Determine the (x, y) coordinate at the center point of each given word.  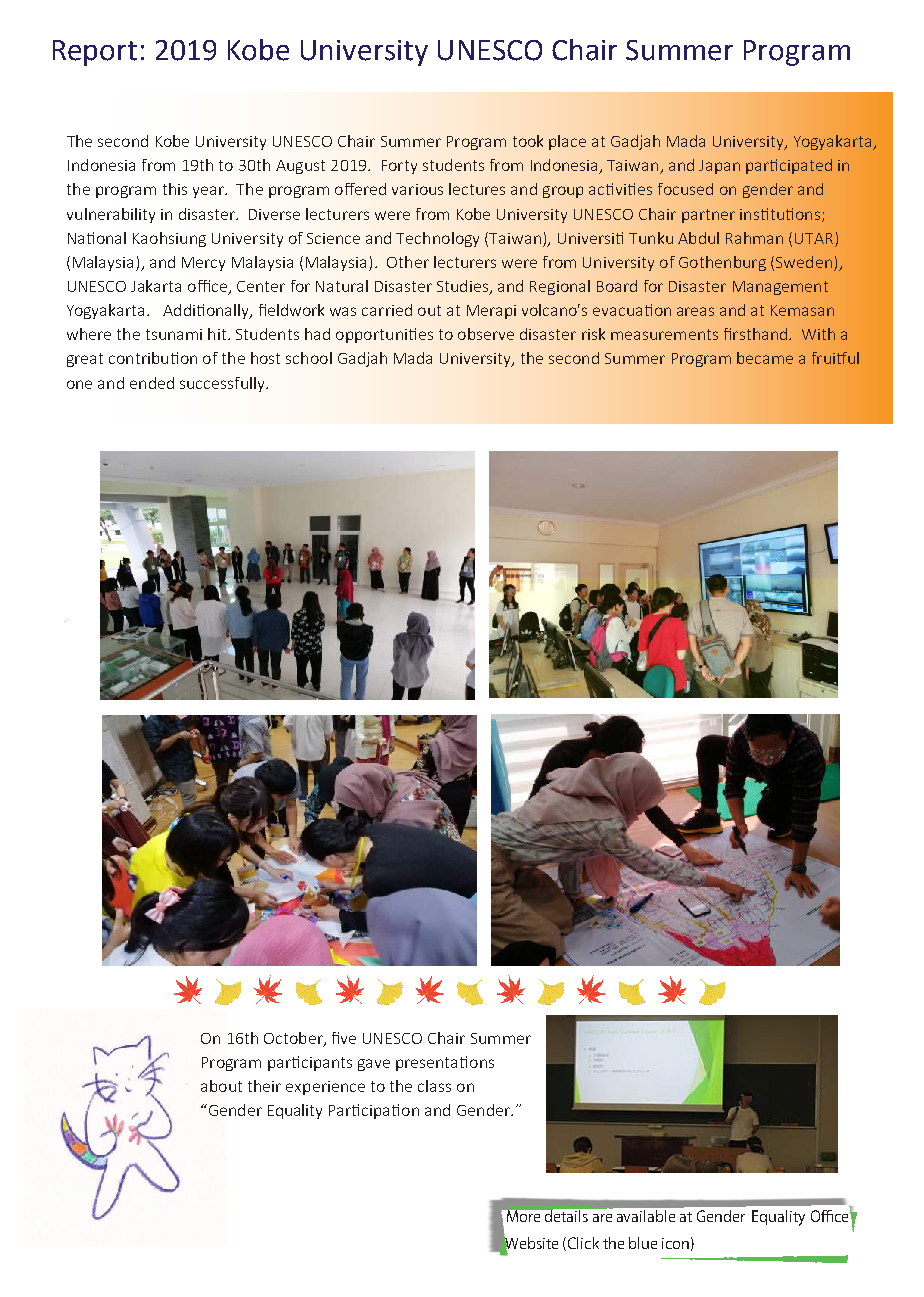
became (765, 358)
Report (95, 53)
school (309, 358)
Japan (719, 167)
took (528, 141)
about (221, 1086)
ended (152, 383)
